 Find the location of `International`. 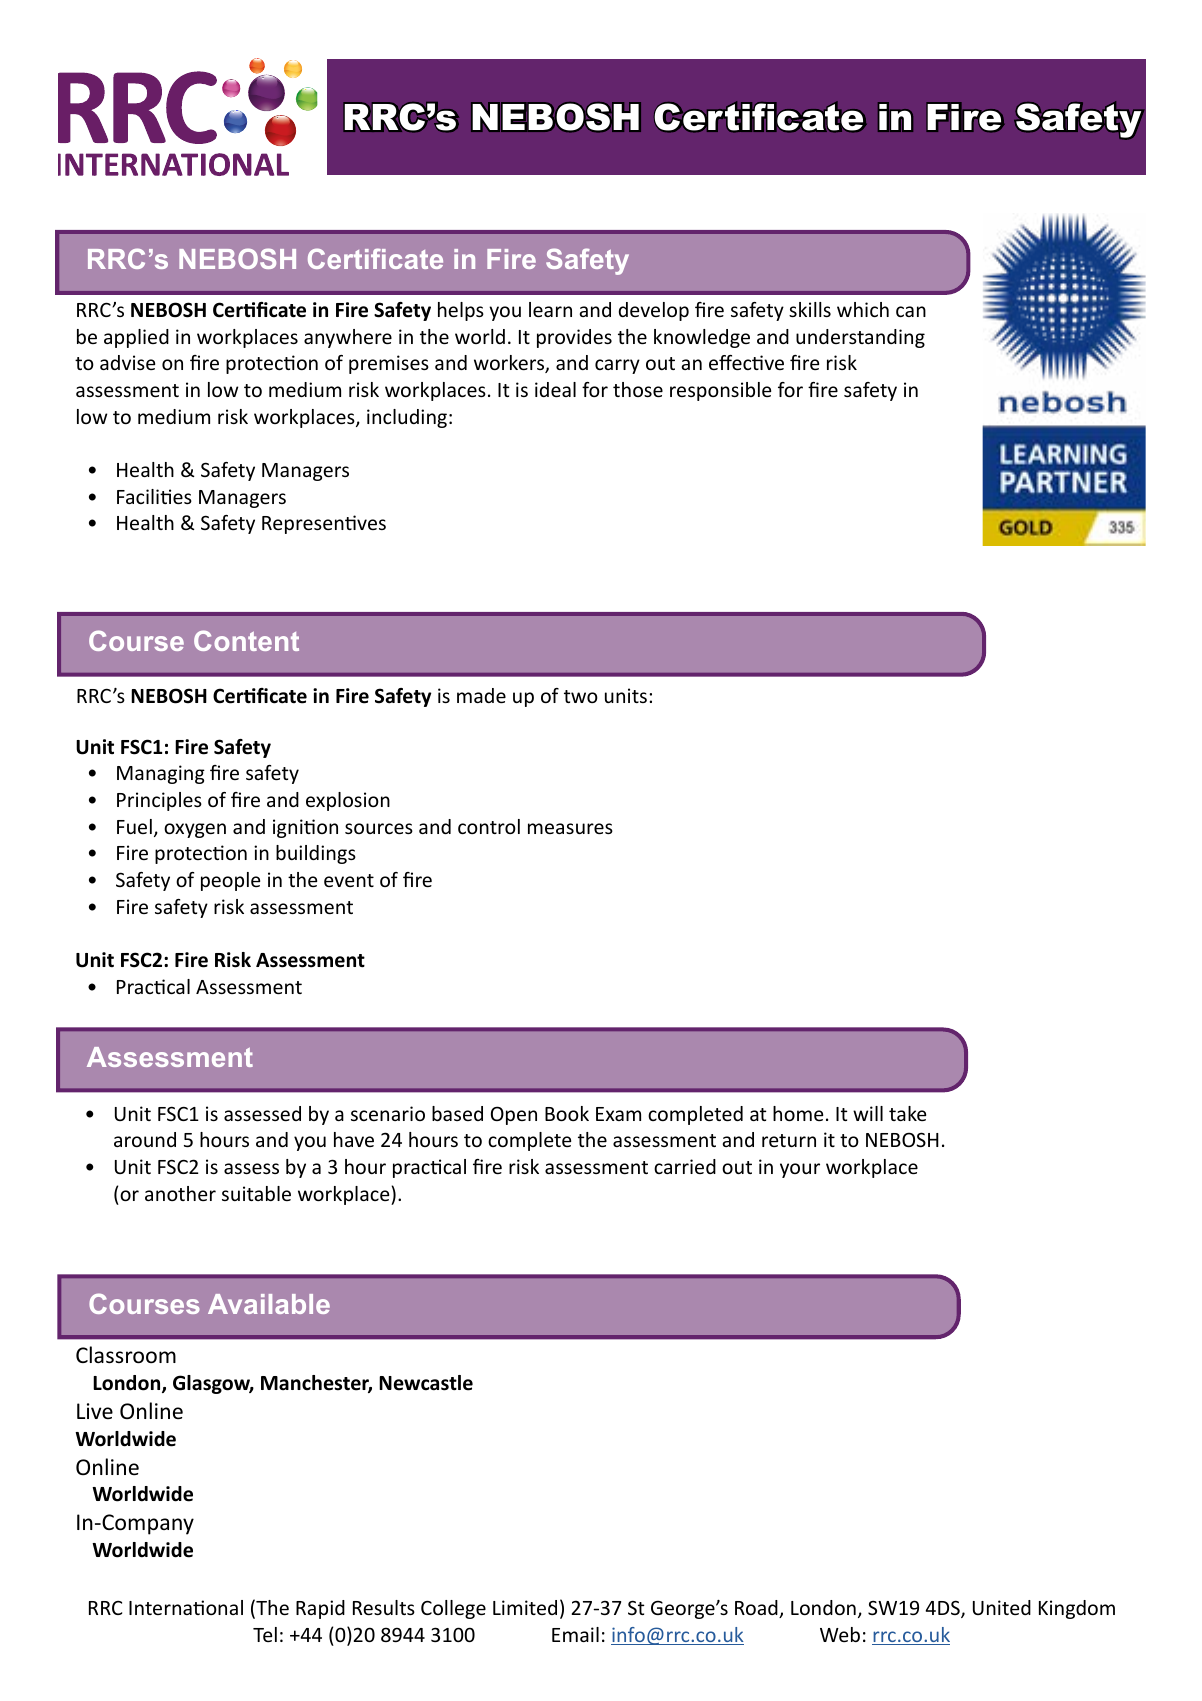

International is located at coordinates (186, 1607).
